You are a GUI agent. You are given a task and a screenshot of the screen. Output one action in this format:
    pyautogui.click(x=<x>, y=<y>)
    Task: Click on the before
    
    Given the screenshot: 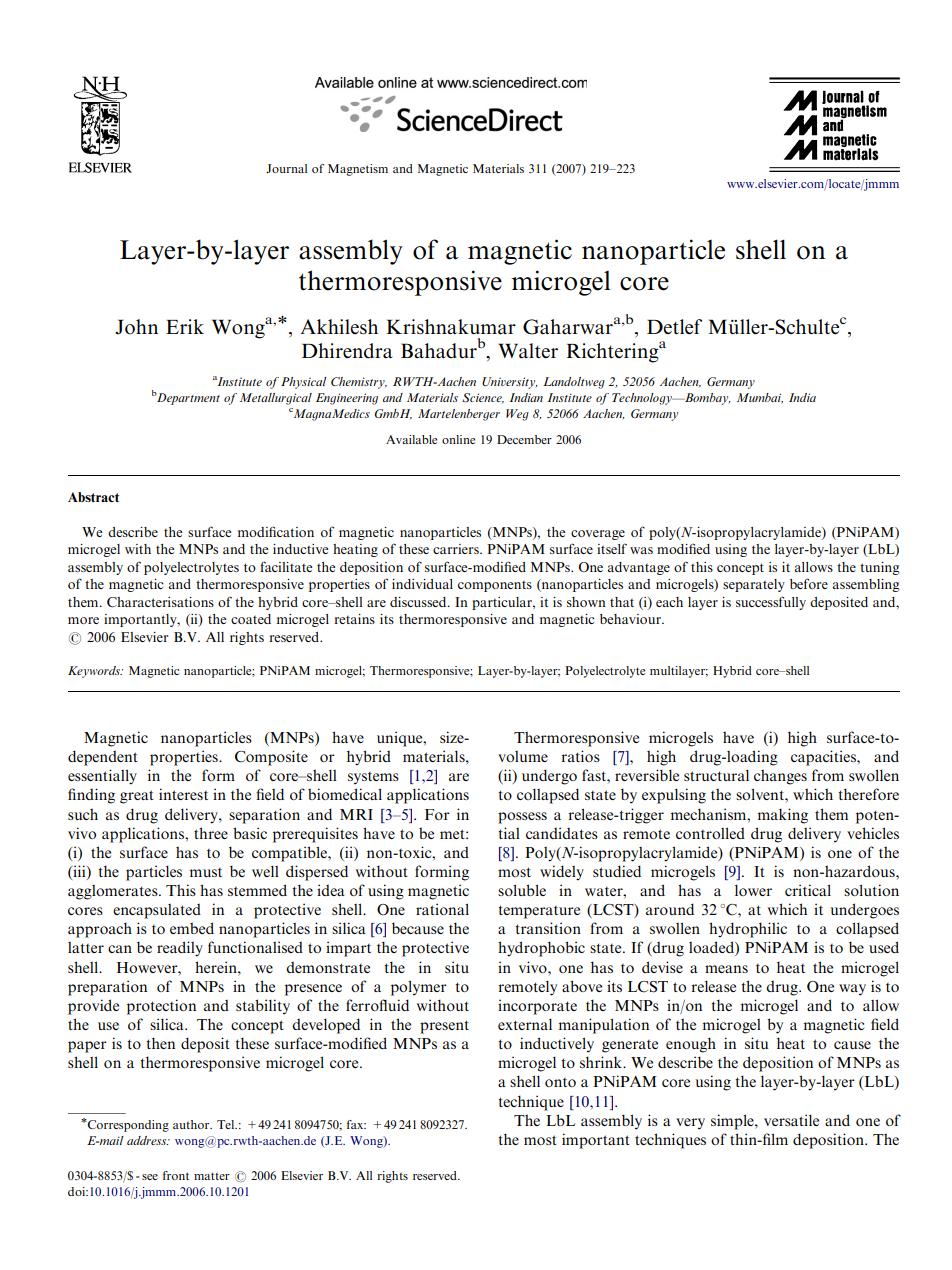 What is the action you would take?
    pyautogui.click(x=809, y=583)
